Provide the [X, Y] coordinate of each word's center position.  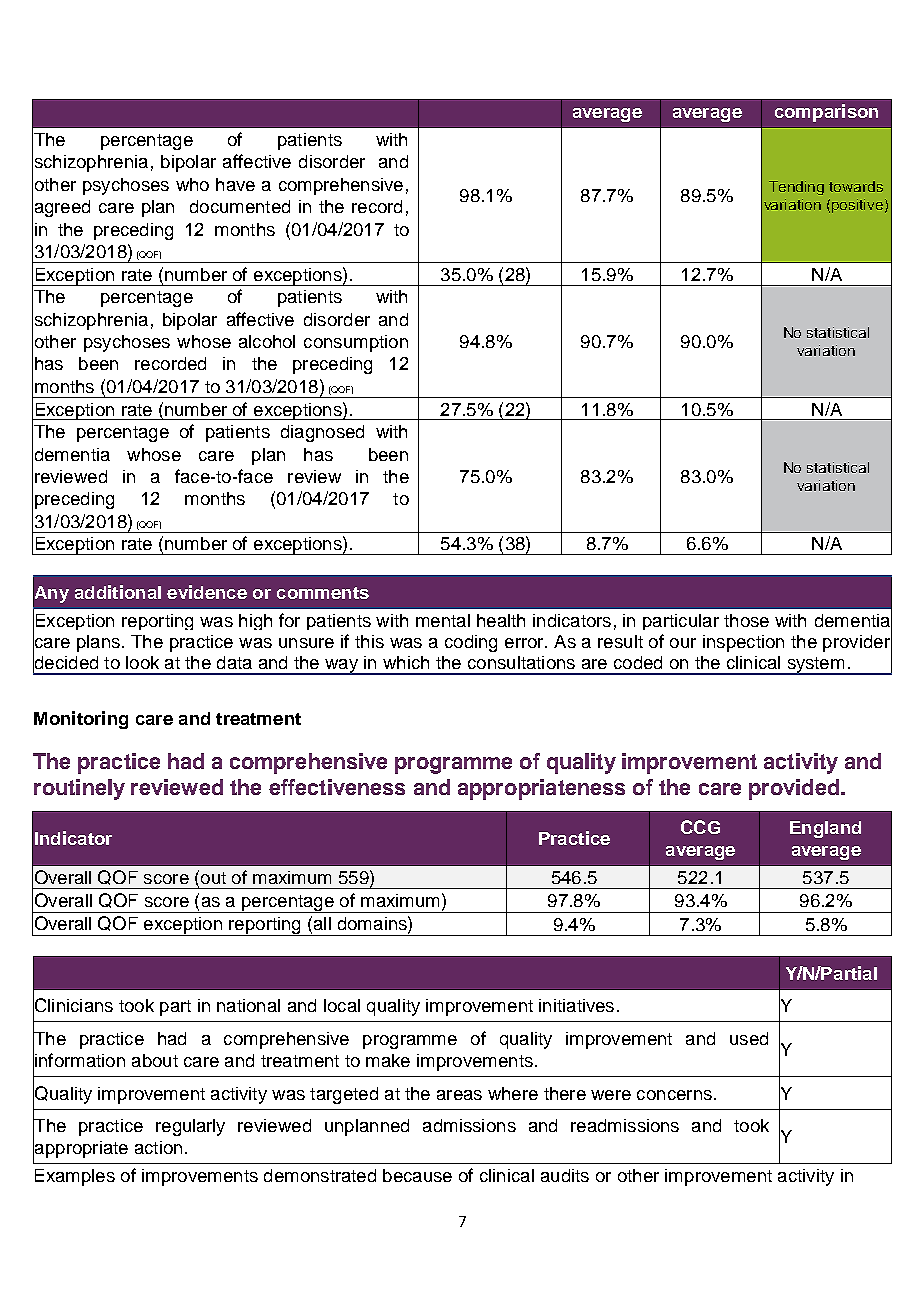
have [235, 184]
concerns [674, 1095]
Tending [796, 188]
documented [240, 206]
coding [471, 643]
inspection [743, 643]
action [158, 1147]
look [142, 662]
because [417, 1175]
